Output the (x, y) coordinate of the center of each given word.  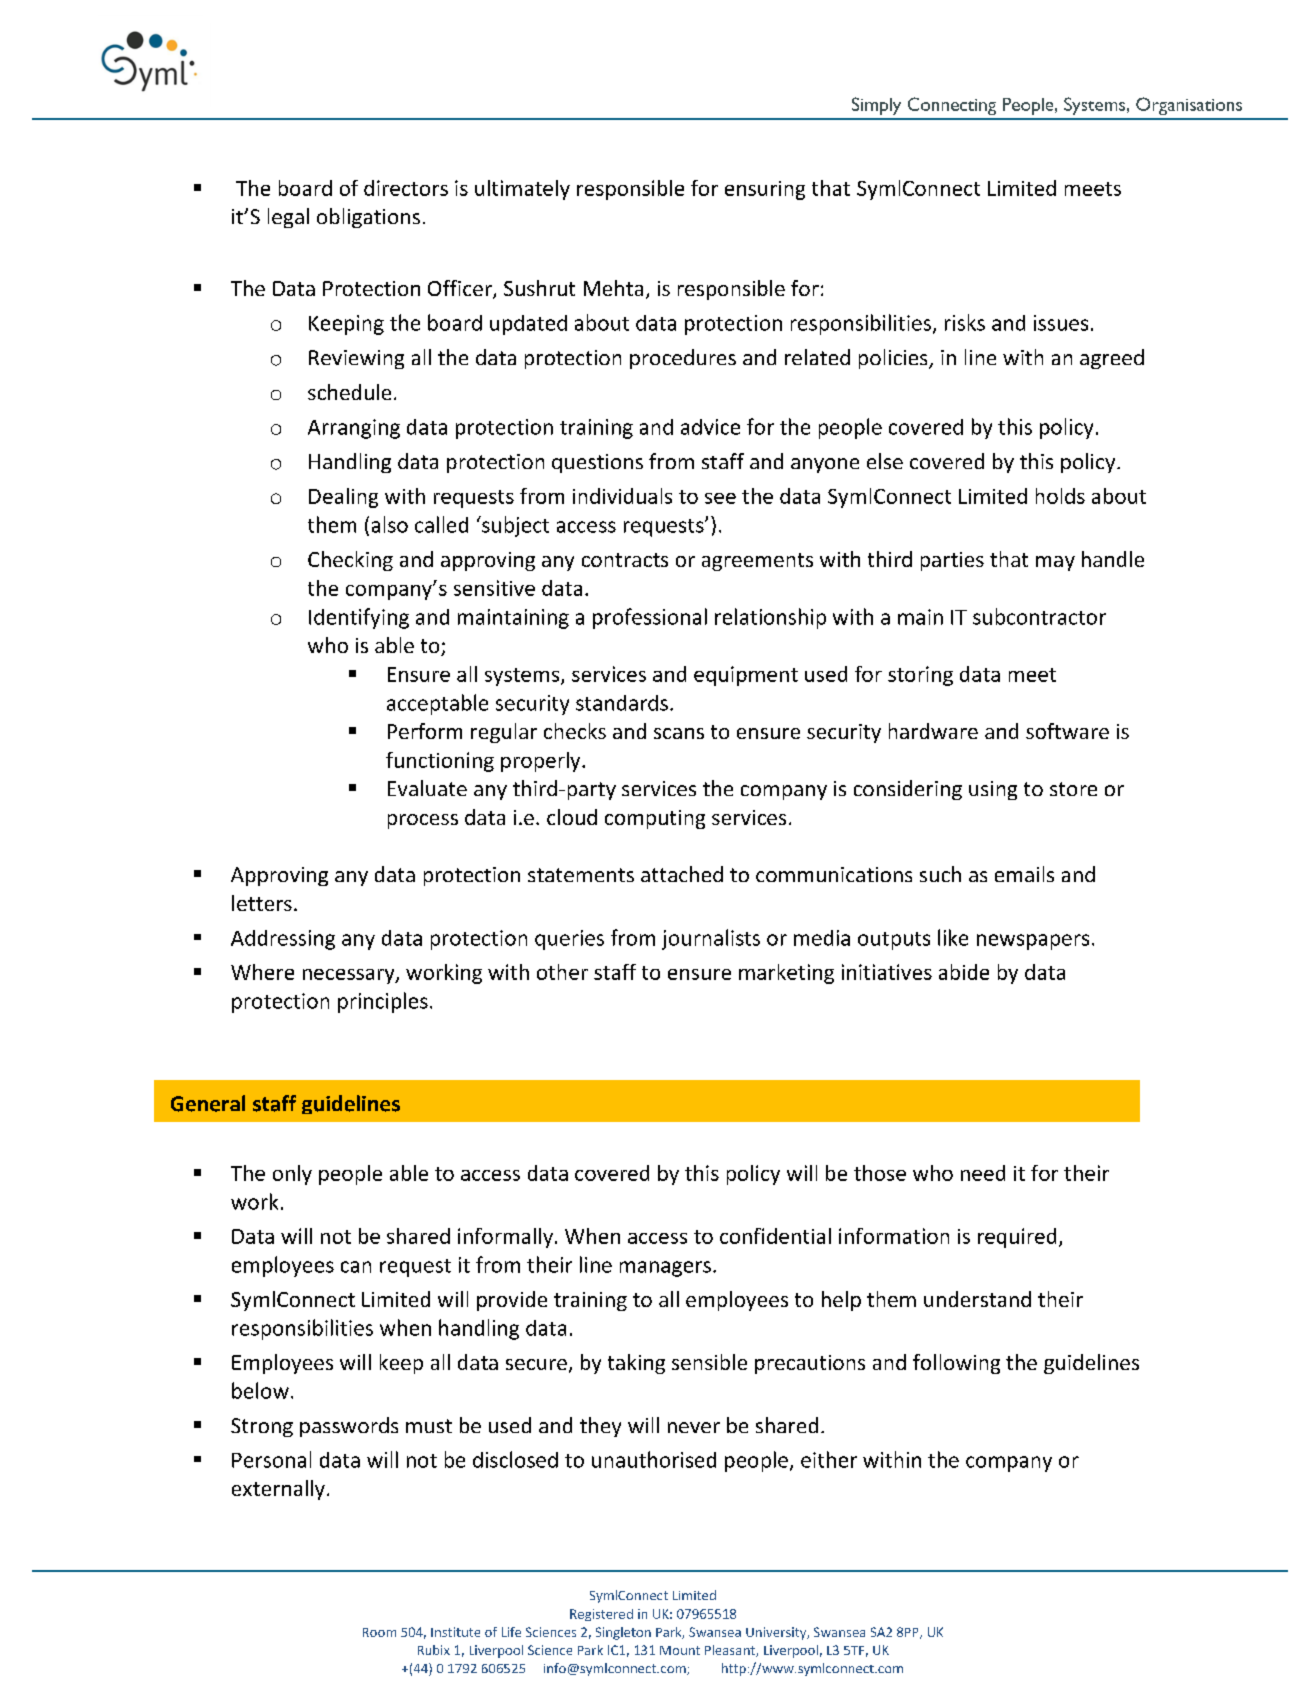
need (983, 1173)
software (1067, 731)
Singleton (623, 1633)
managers (665, 1269)
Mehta (613, 288)
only (292, 1175)
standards (622, 703)
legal (288, 218)
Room (379, 1632)
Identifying (359, 618)
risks (965, 322)
